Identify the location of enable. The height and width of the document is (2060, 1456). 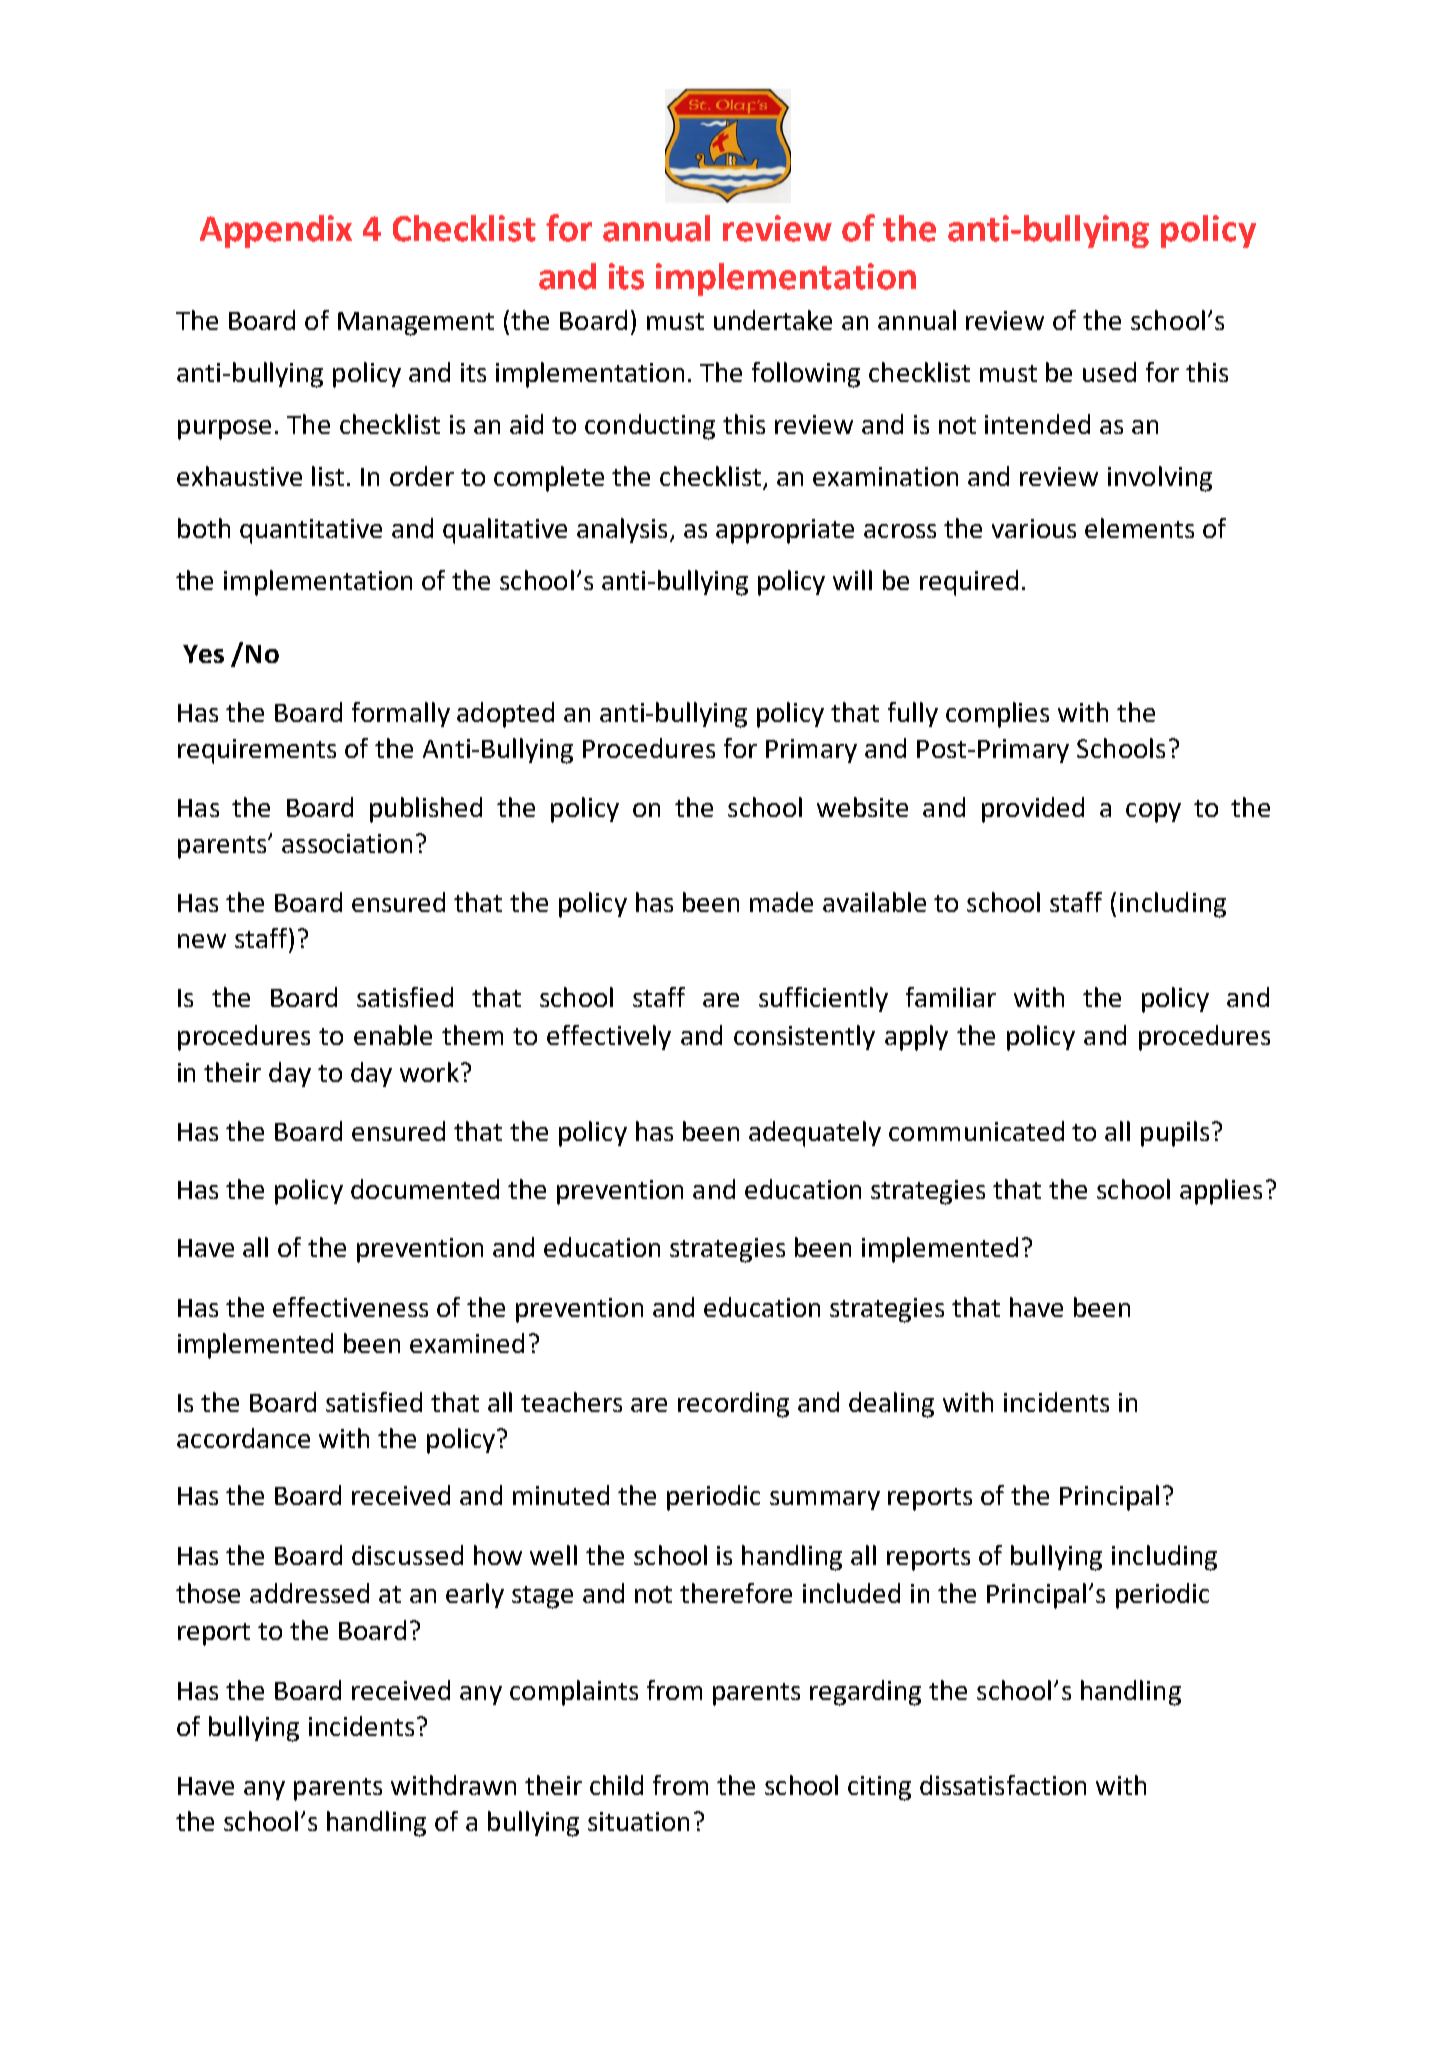
(393, 1035).
